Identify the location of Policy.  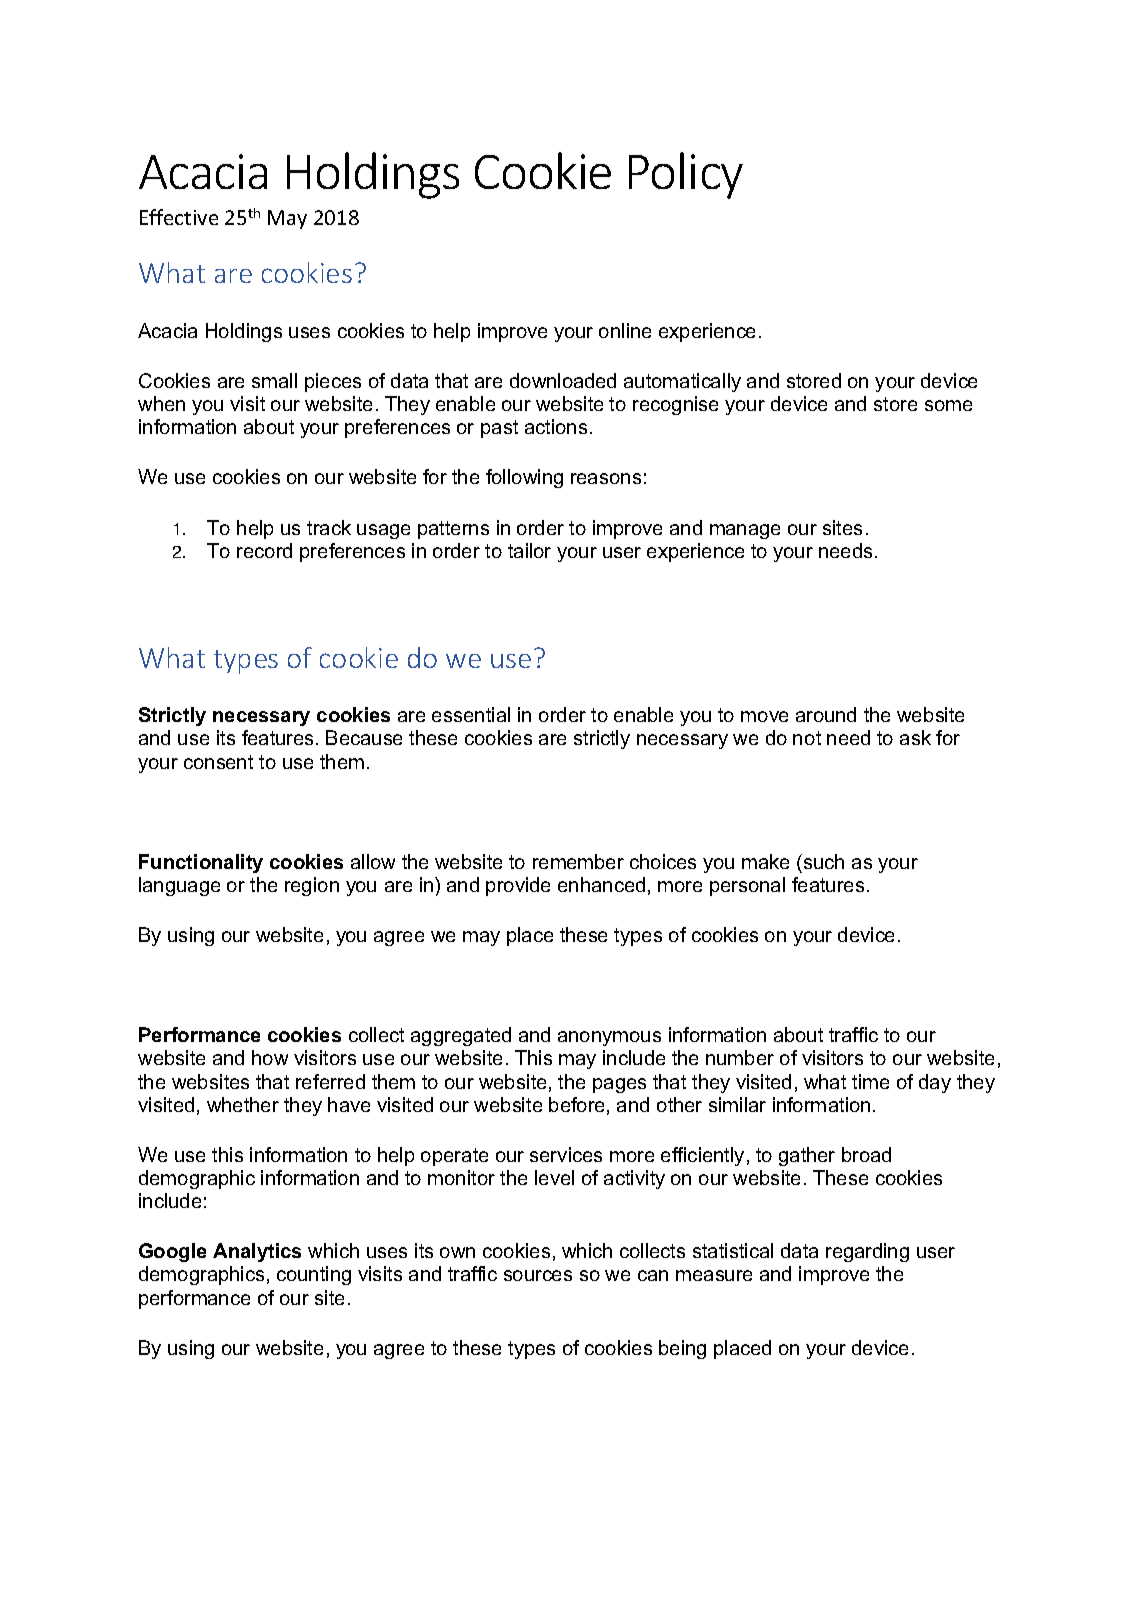
(686, 175).
